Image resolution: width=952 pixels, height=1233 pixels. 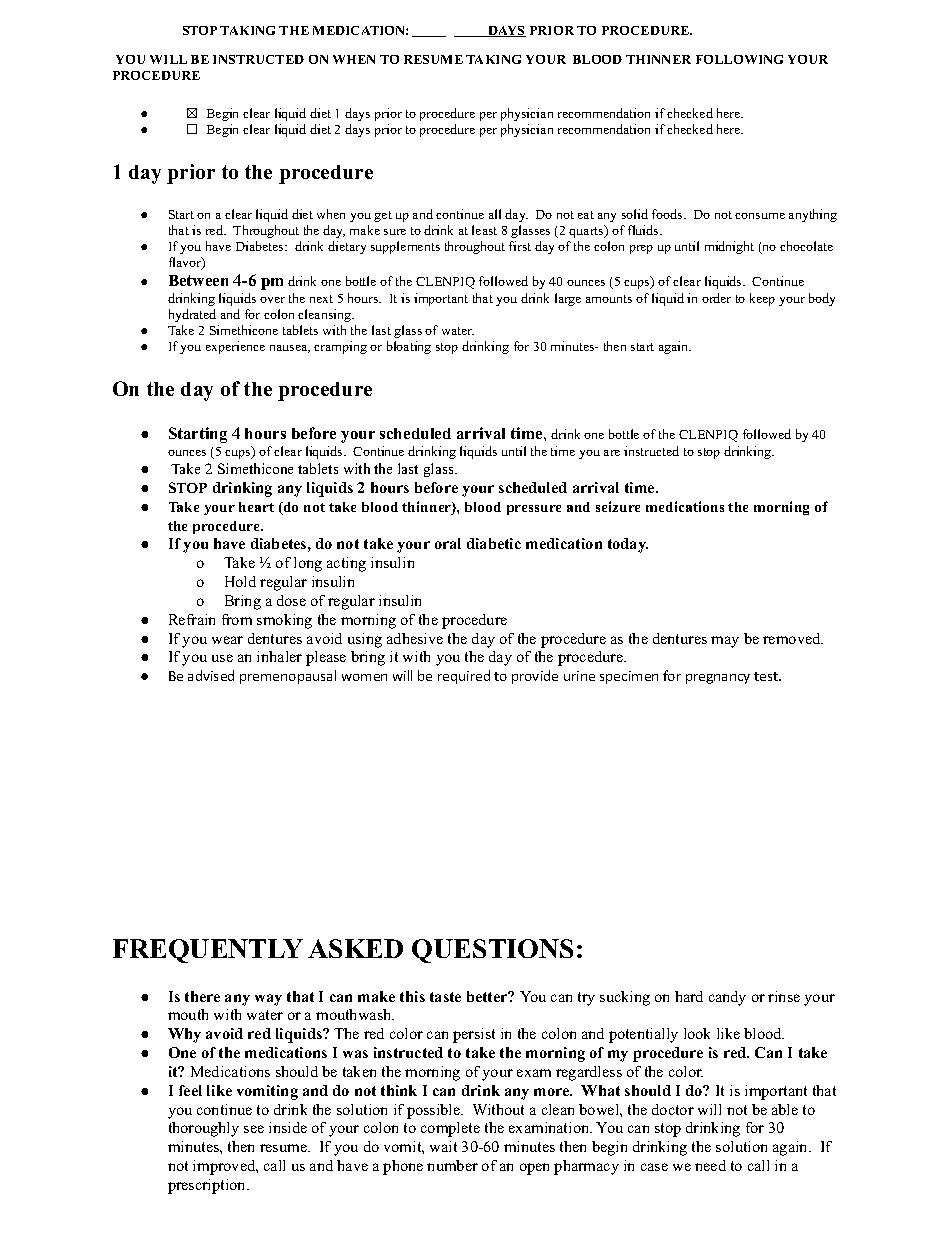 What do you see at coordinates (284, 621) in the image?
I see `smoking` at bounding box center [284, 621].
